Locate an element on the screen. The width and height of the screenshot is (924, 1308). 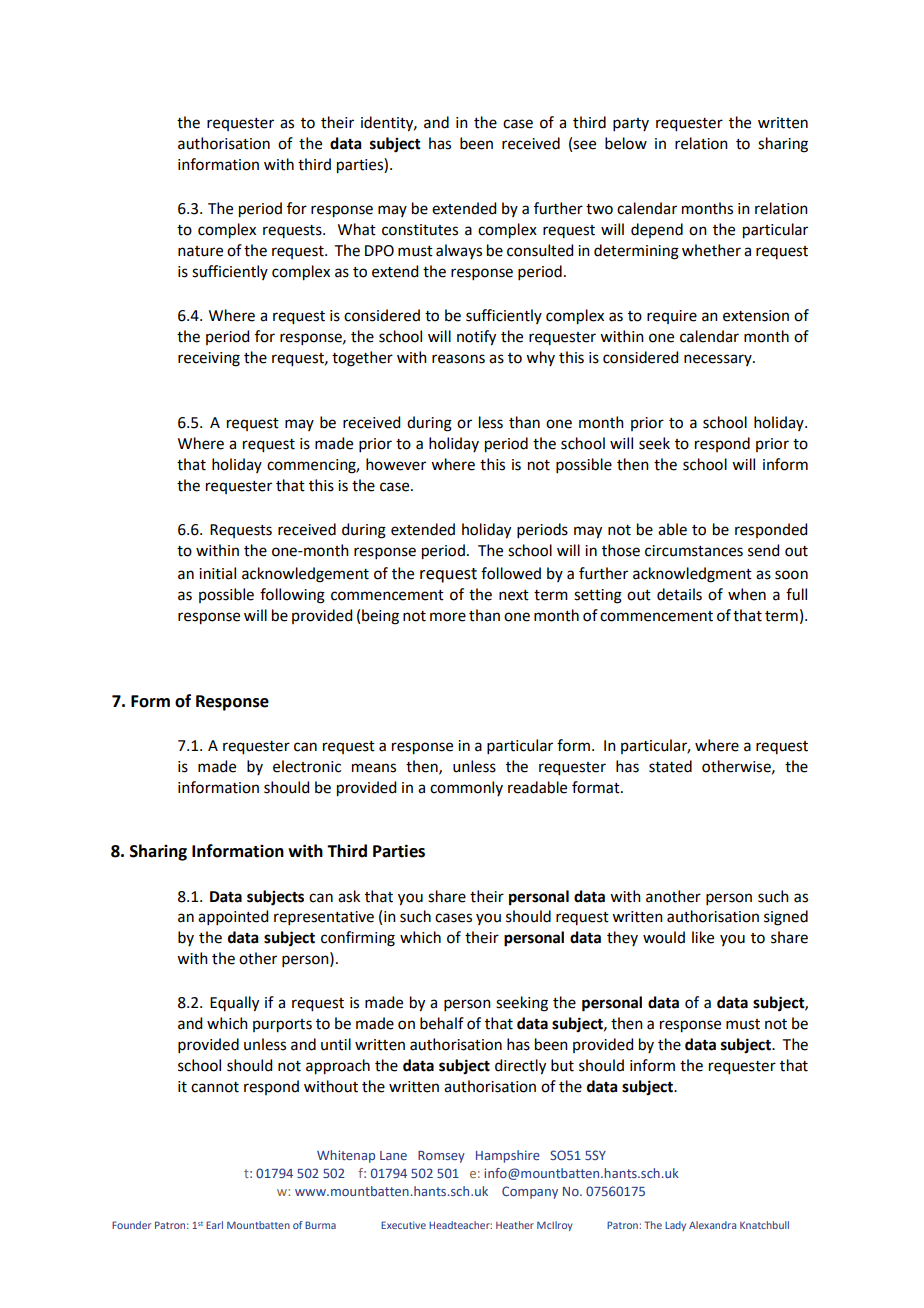
more is located at coordinates (448, 617).
